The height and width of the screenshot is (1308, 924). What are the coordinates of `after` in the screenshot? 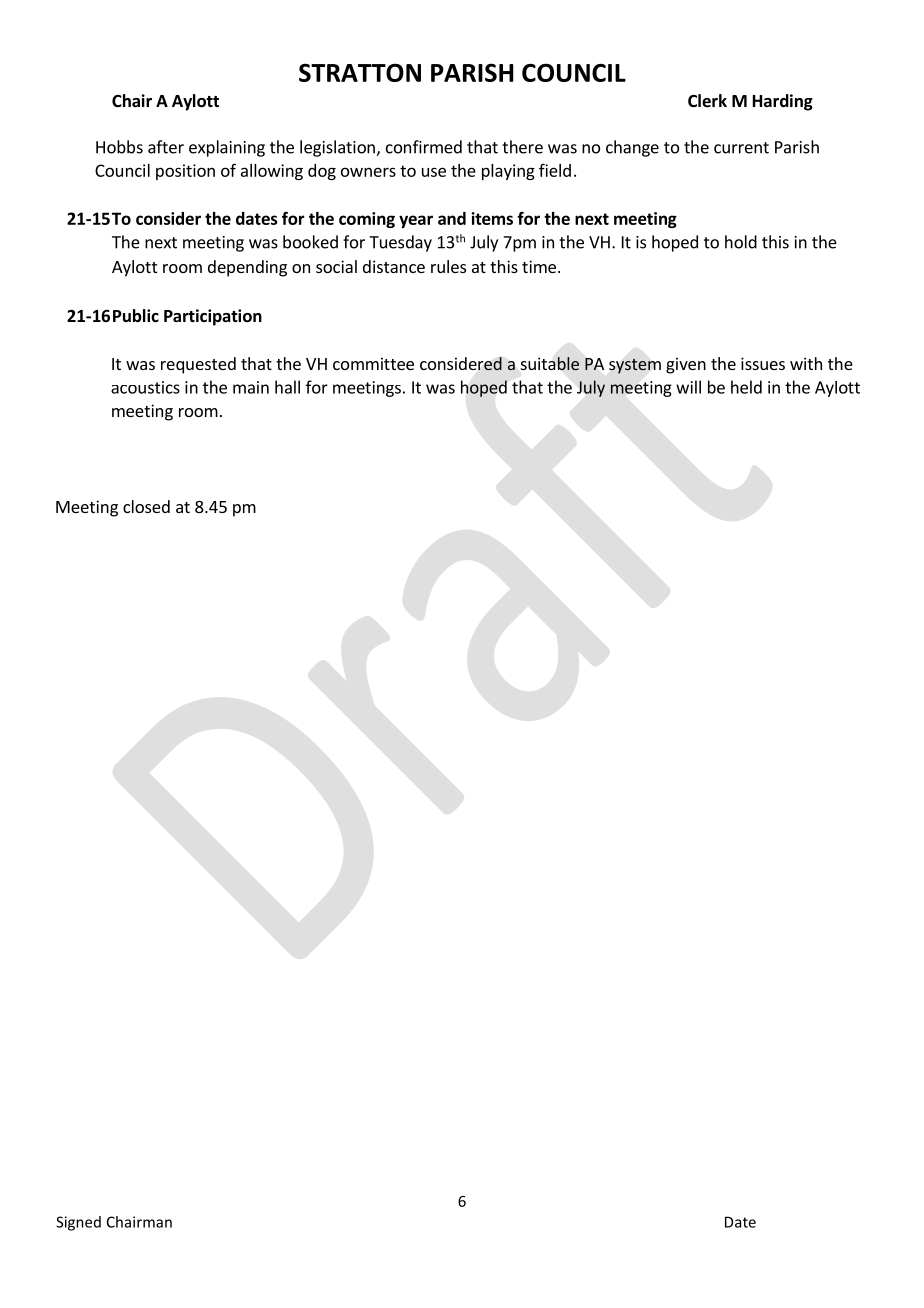 It's located at (166, 147).
